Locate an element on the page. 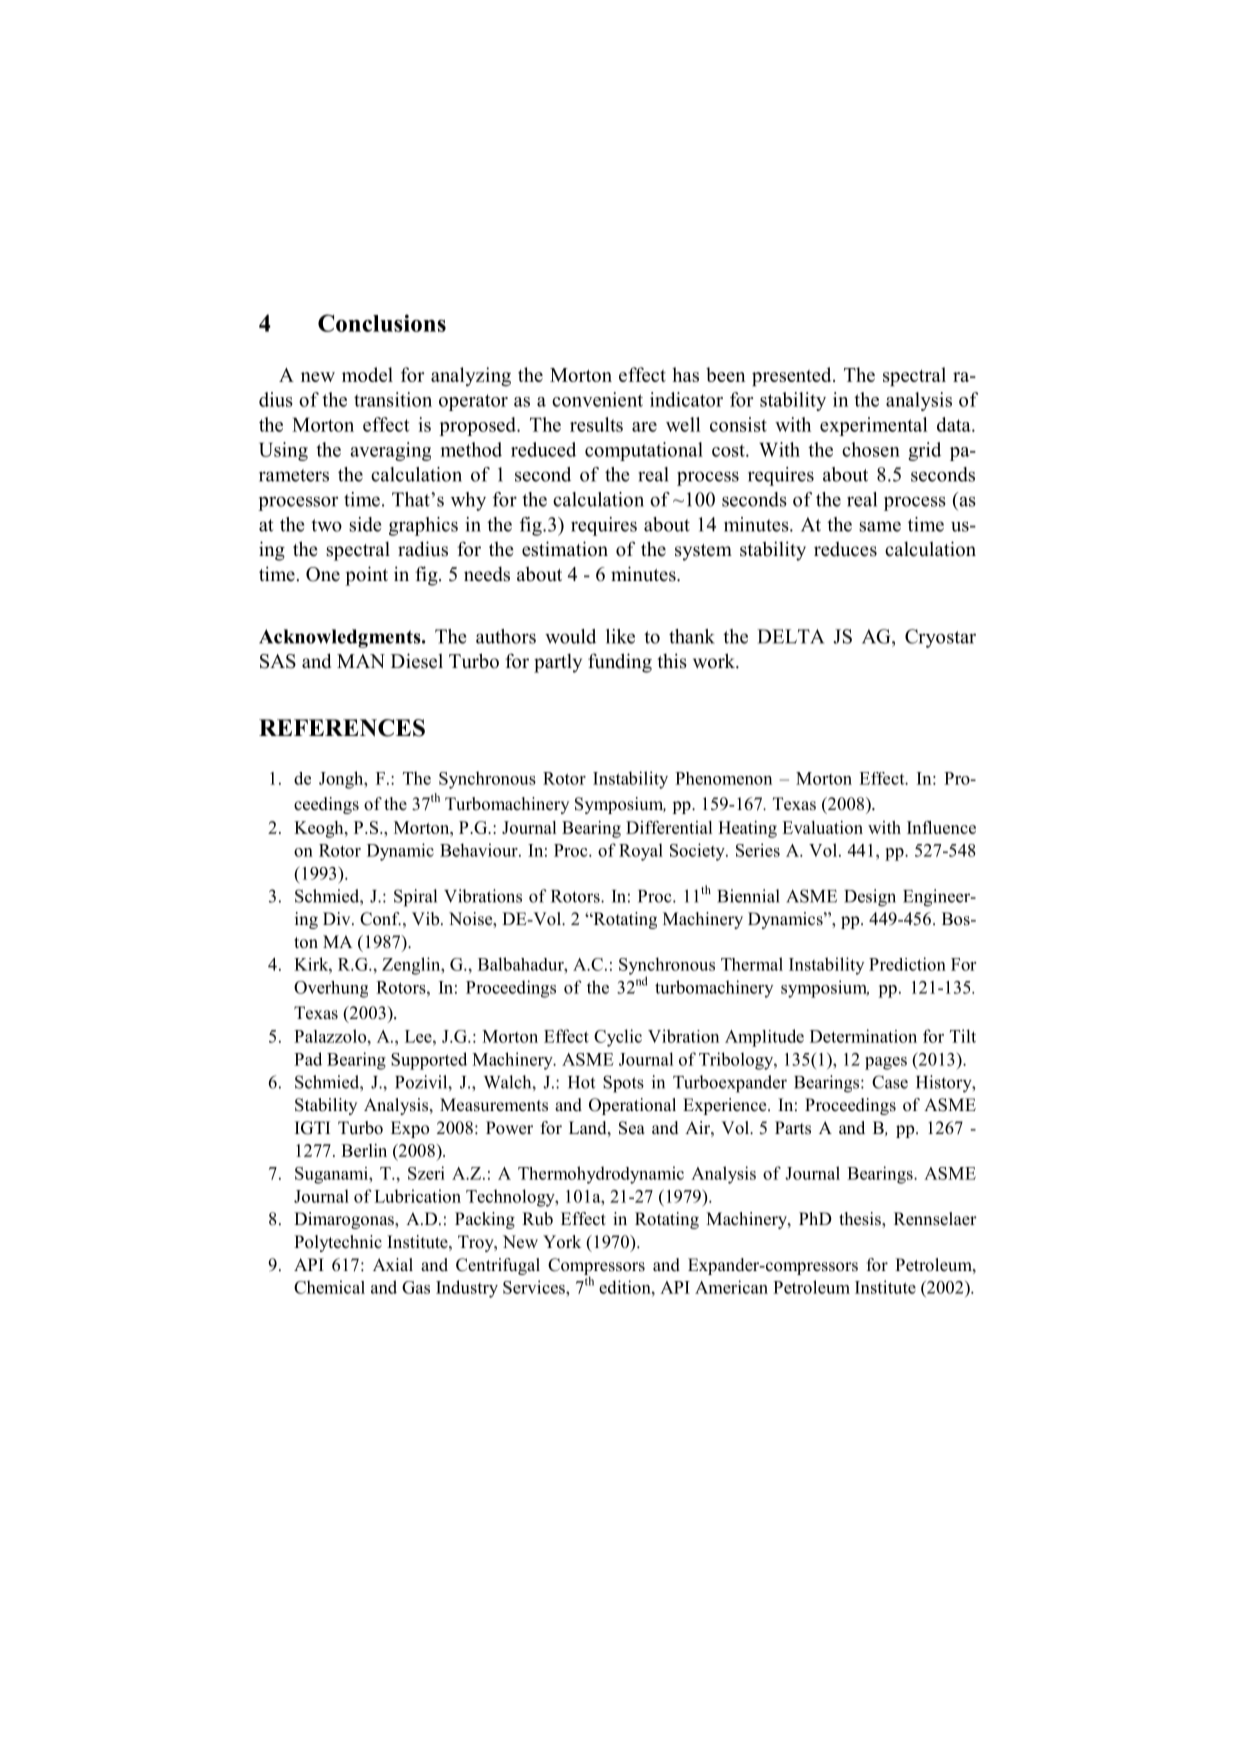 The image size is (1235, 1747). MAN is located at coordinates (361, 661).
